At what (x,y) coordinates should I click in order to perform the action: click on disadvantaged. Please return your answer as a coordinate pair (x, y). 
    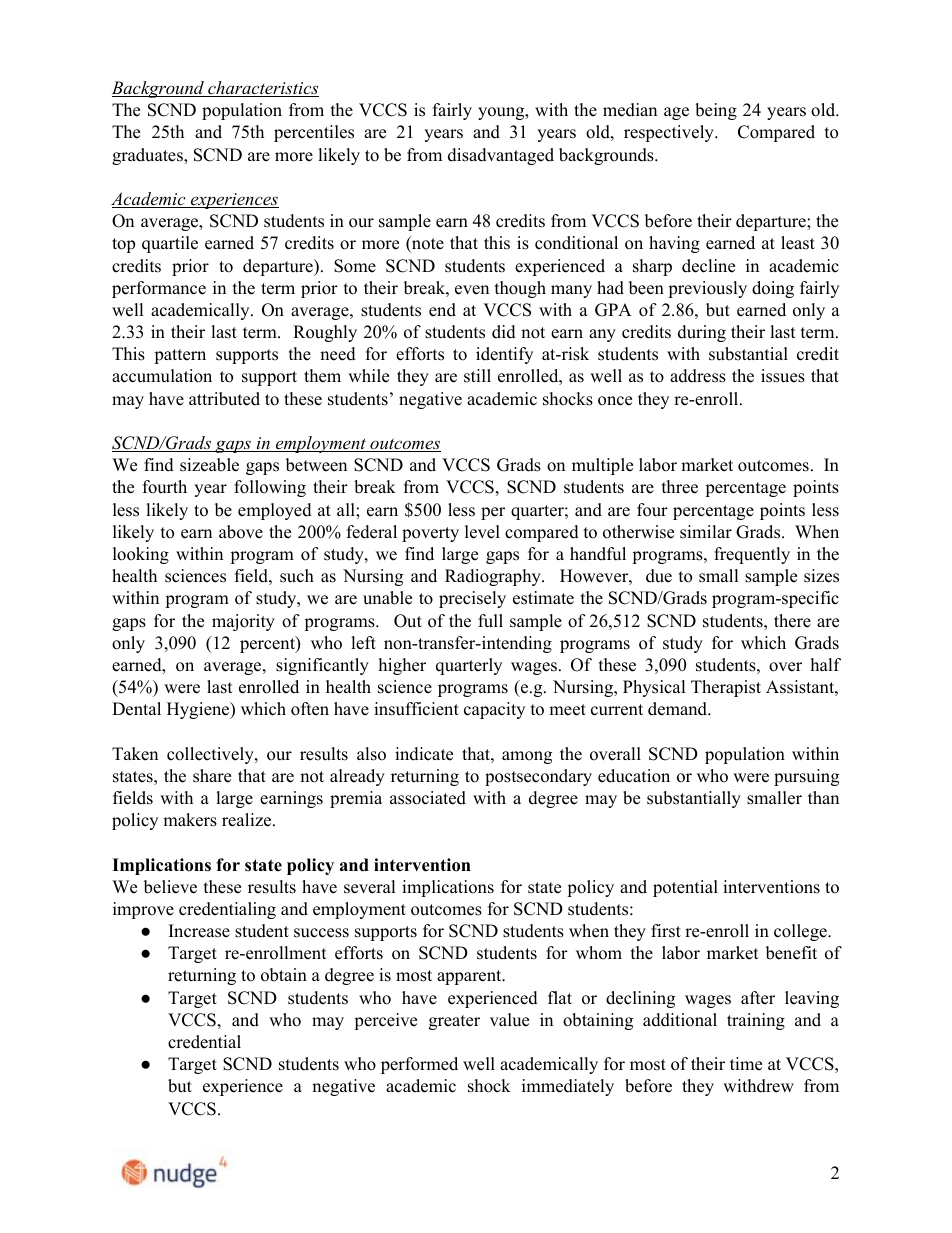
    Looking at the image, I should click on (501, 156).
